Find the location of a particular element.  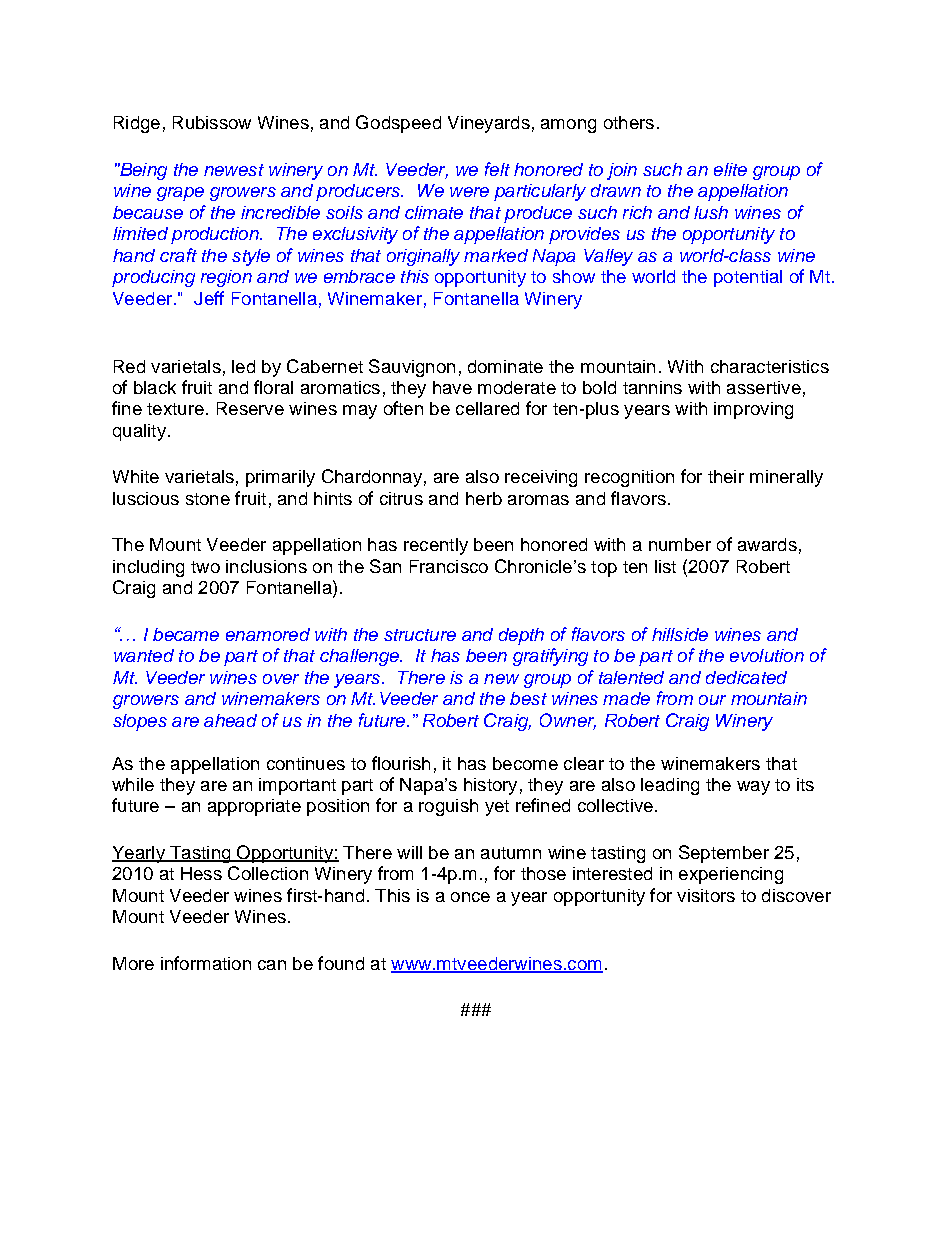

structure is located at coordinates (420, 635).
